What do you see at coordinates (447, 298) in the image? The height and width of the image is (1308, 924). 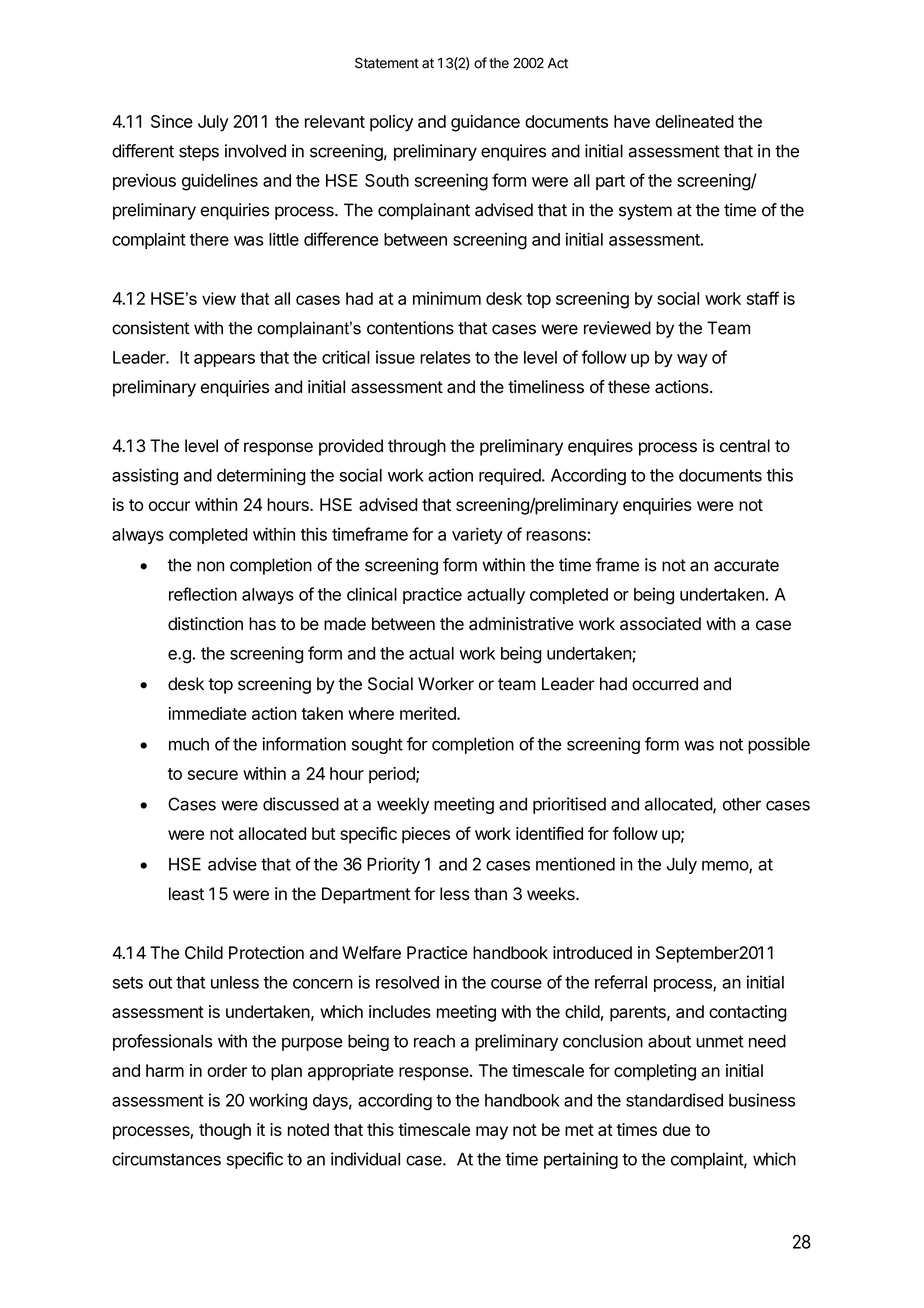 I see `minimum` at bounding box center [447, 298].
